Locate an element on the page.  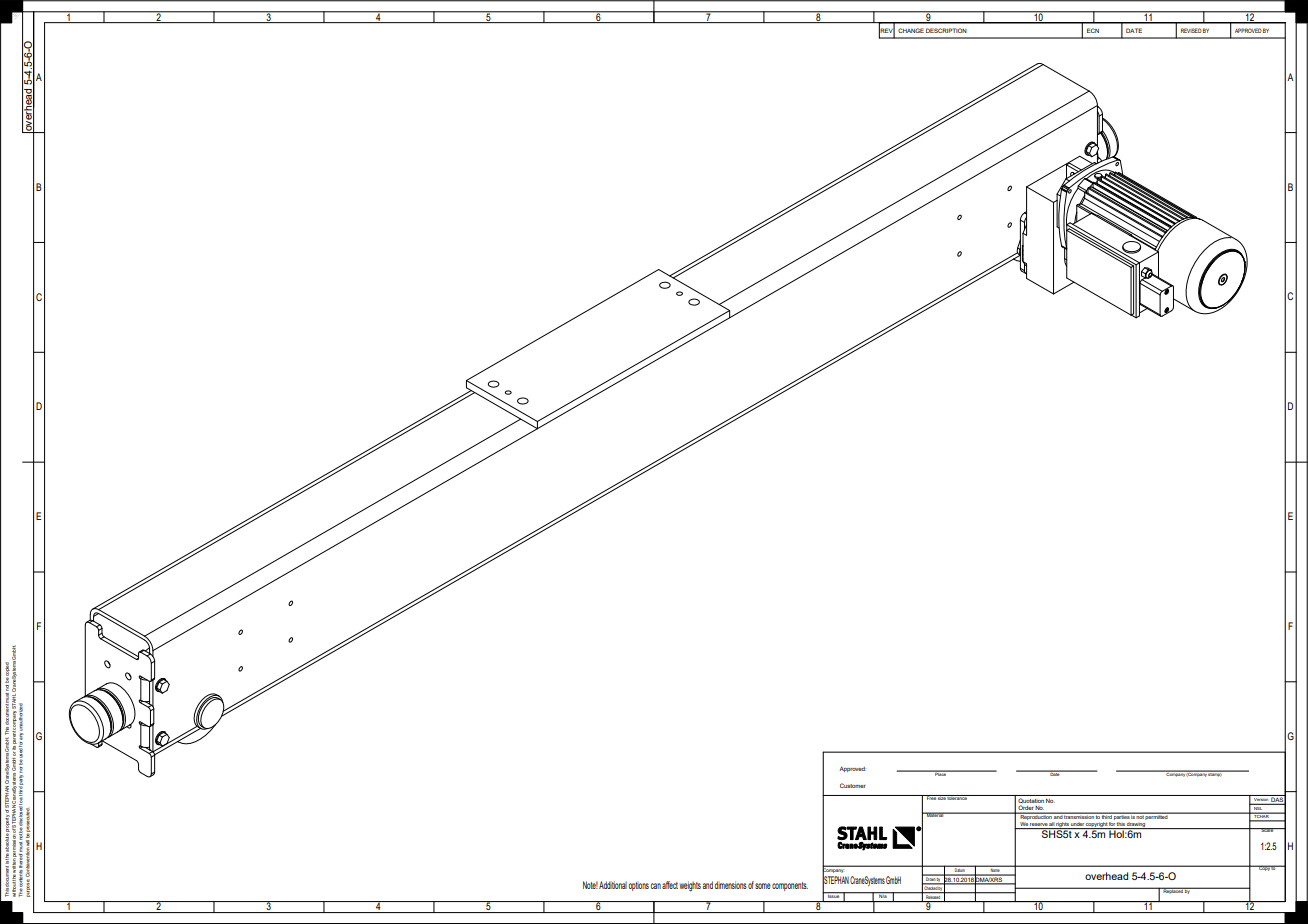
affect is located at coordinates (670, 885).
